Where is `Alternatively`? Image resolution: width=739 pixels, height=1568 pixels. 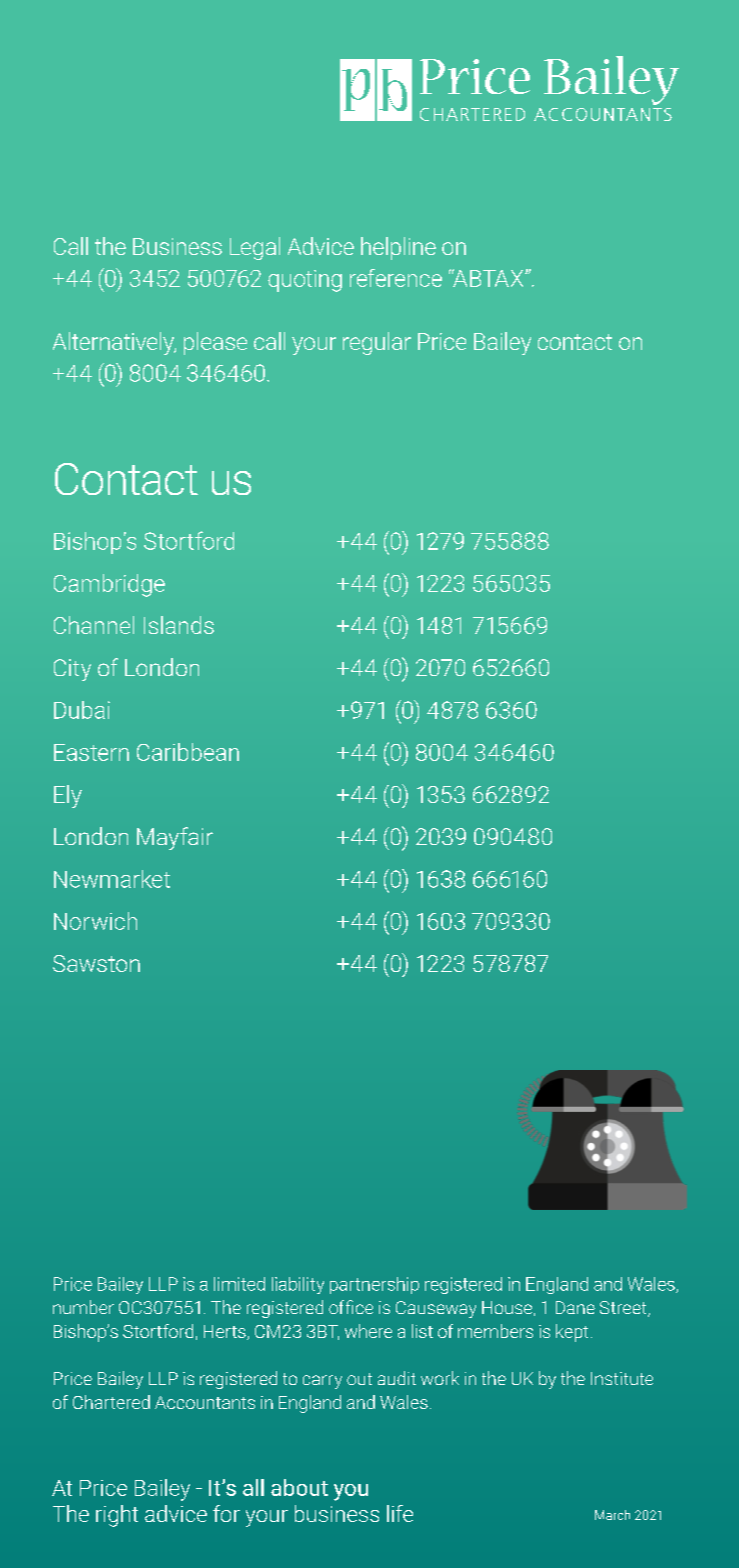 Alternatively is located at coordinates (114, 343).
